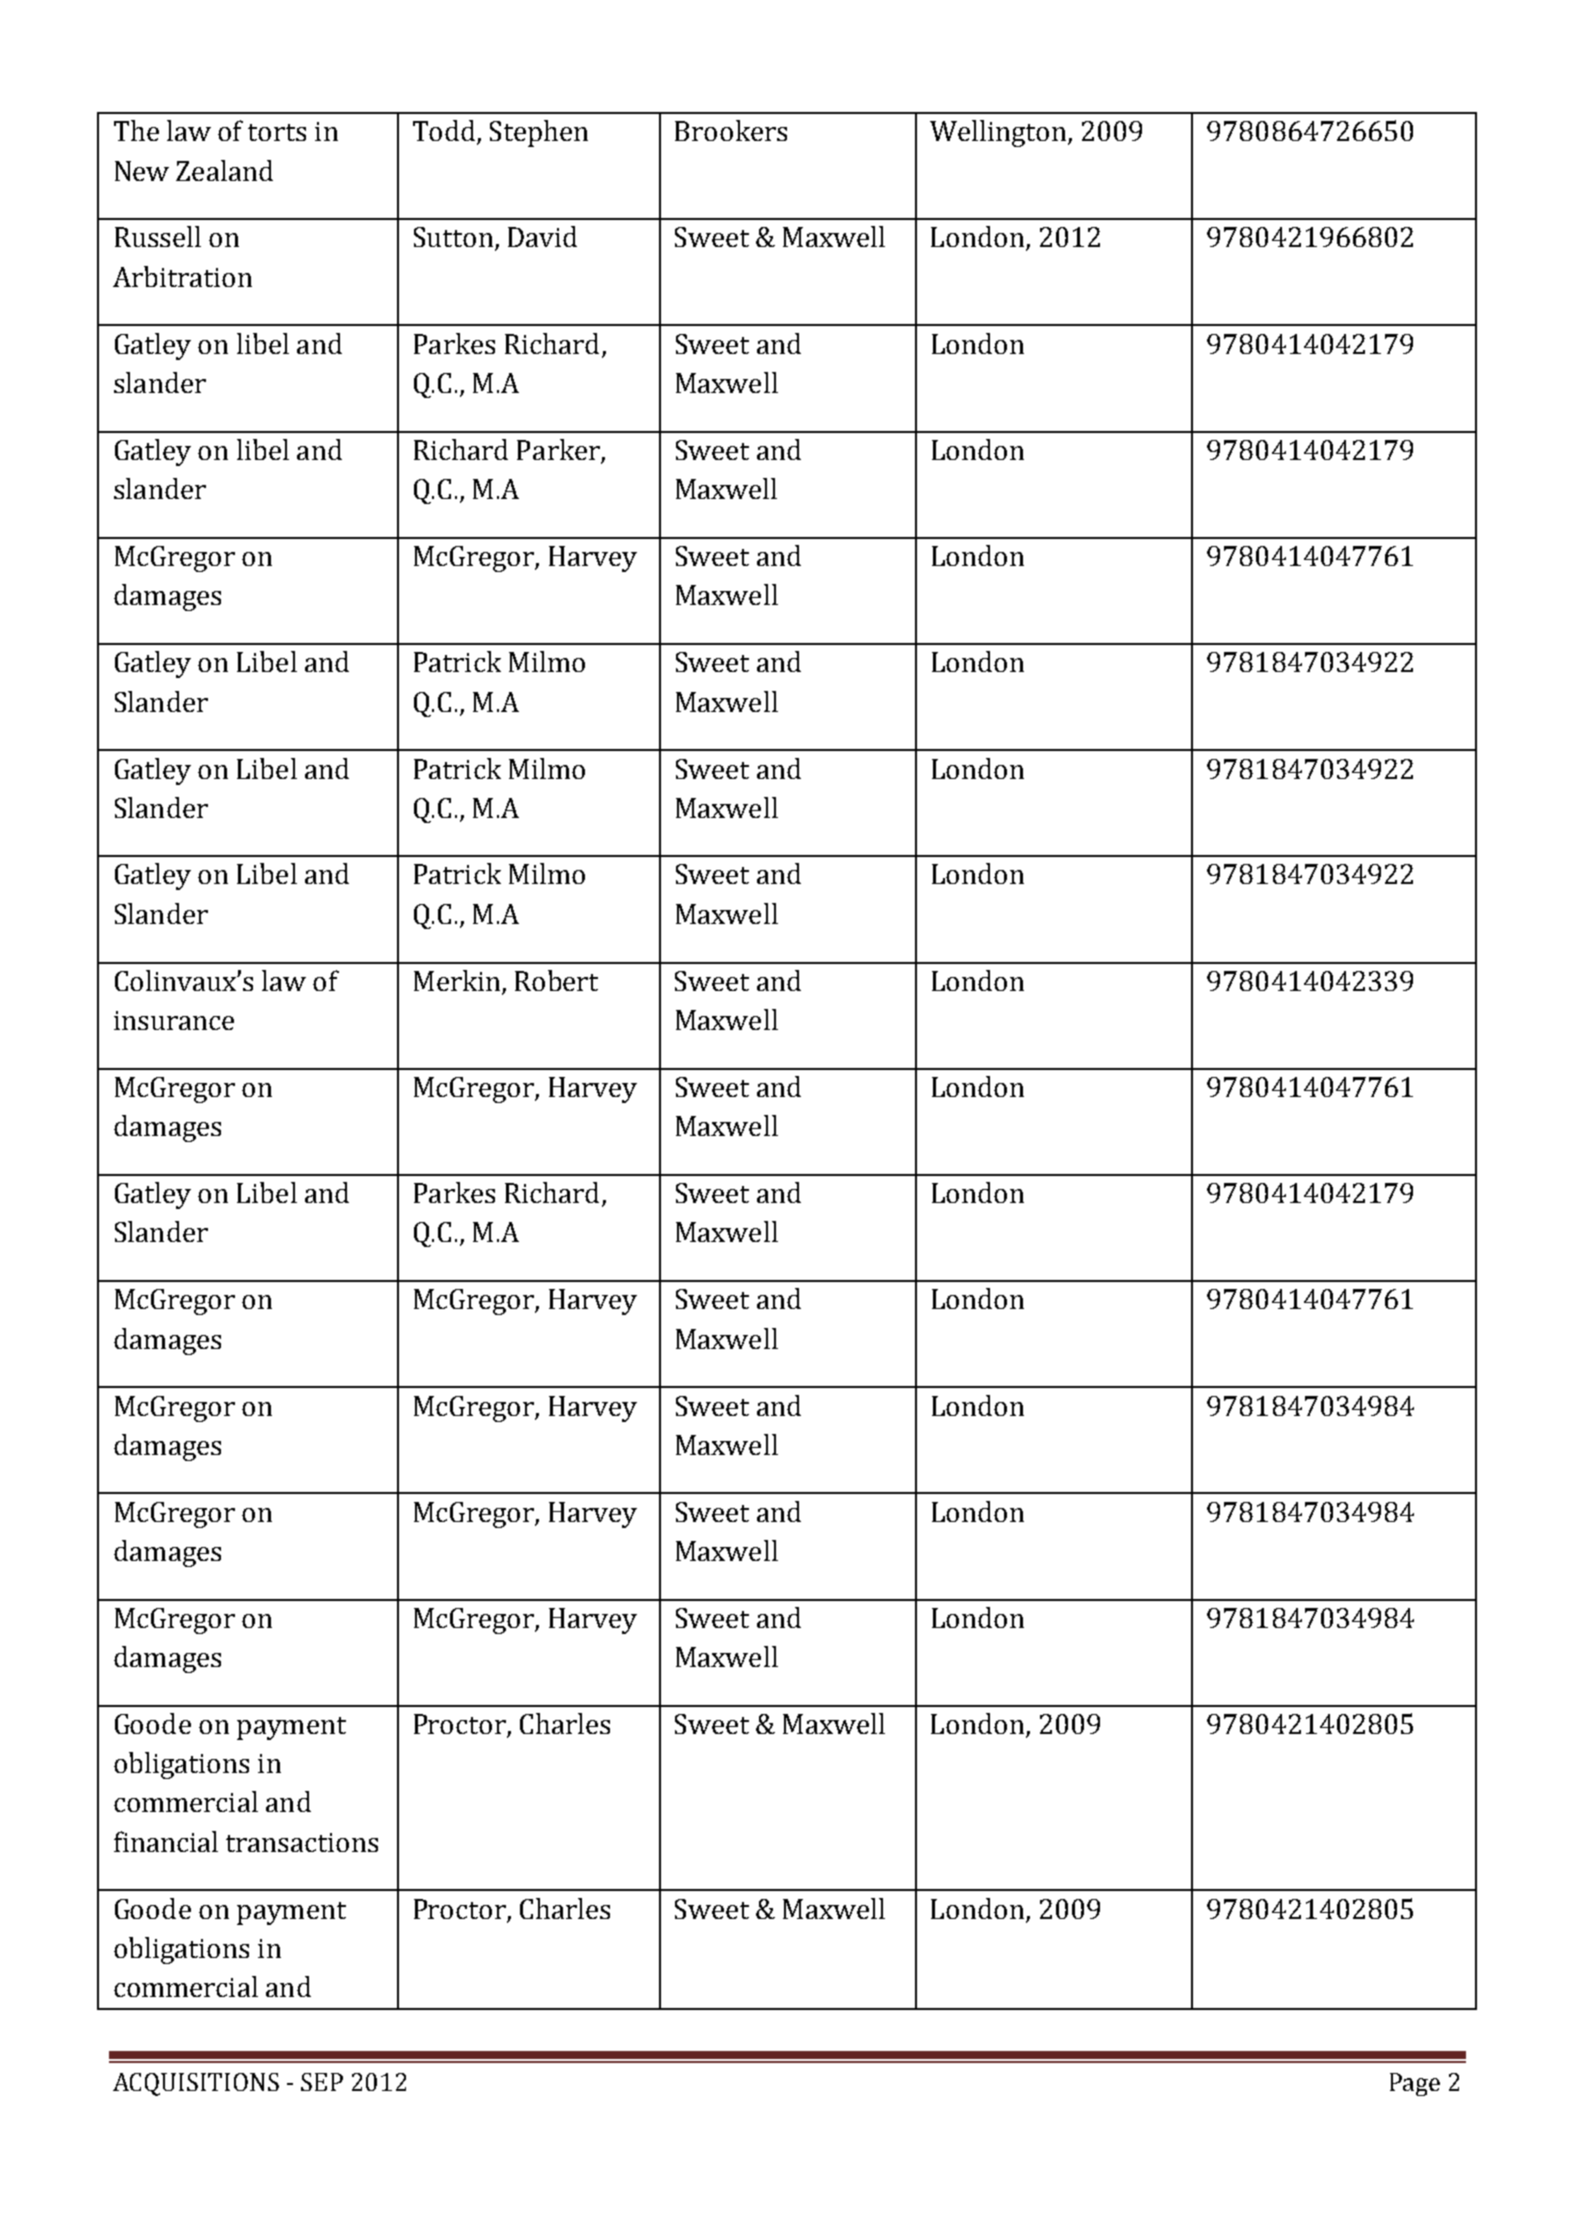 Image resolution: width=1573 pixels, height=2226 pixels. Describe the element at coordinates (174, 1020) in the image. I see `insurance` at that location.
